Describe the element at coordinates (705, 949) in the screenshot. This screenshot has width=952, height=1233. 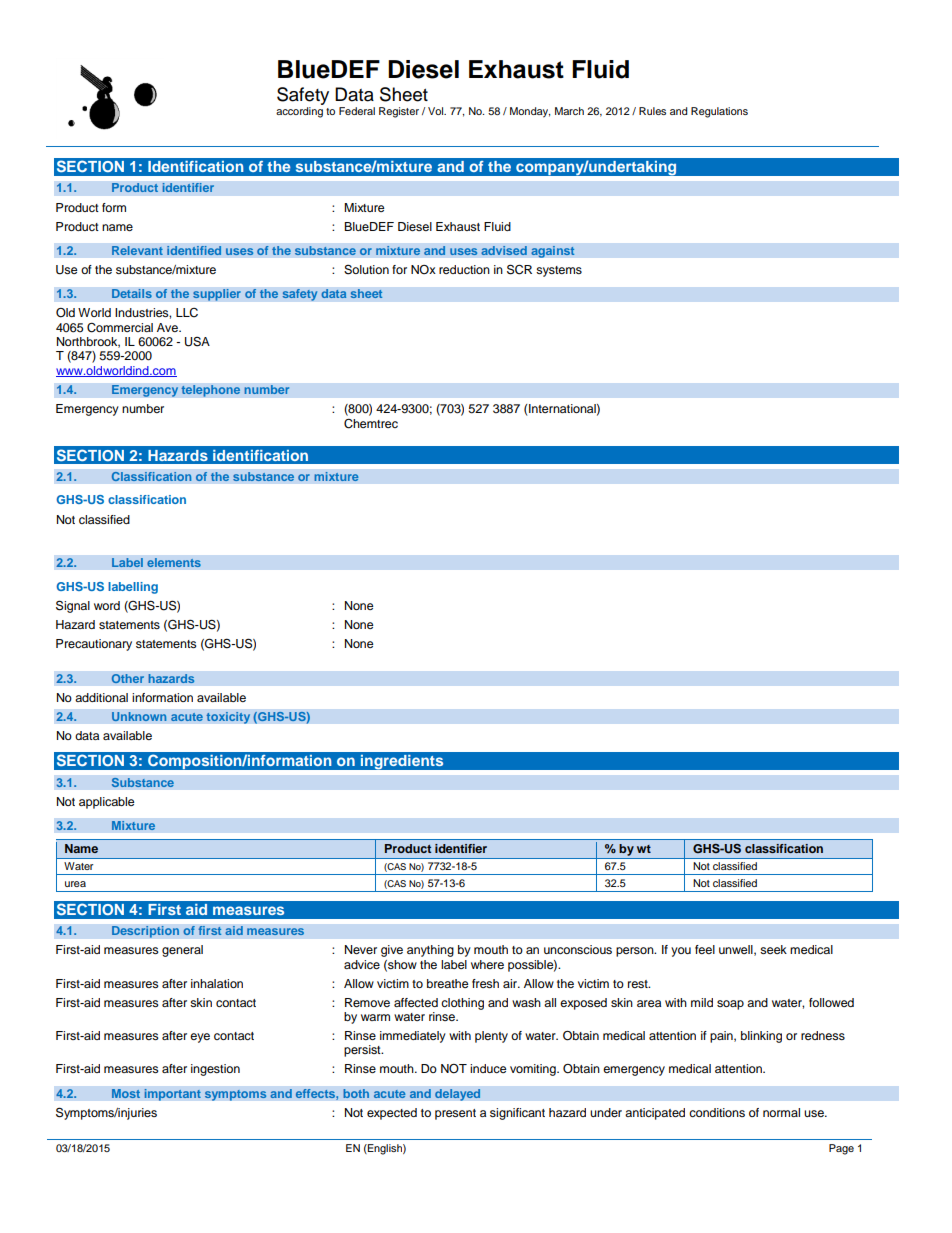
I see `feel` at that location.
